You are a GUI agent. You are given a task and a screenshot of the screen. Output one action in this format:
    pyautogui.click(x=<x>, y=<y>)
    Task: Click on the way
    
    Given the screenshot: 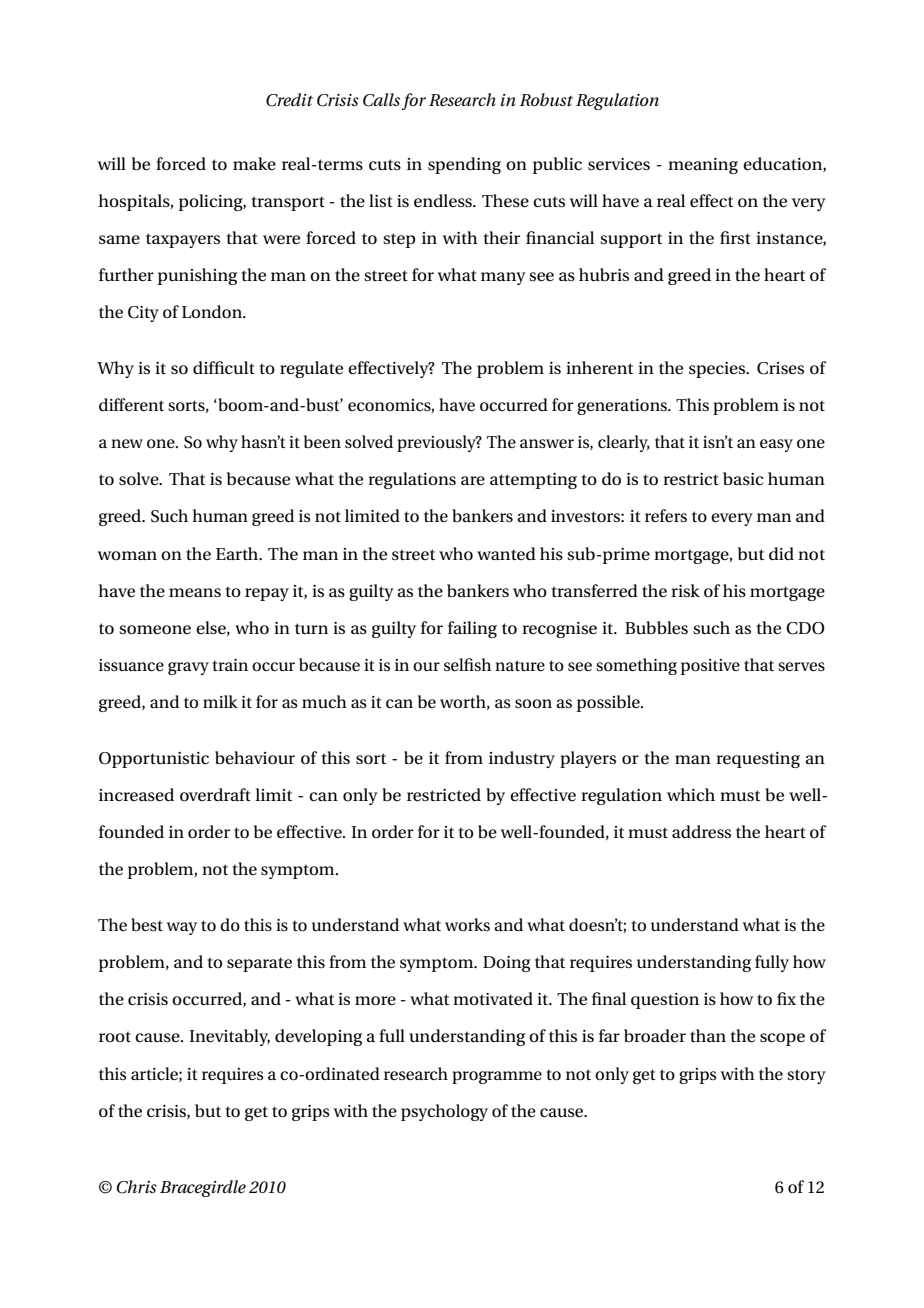 What is the action you would take?
    pyautogui.click(x=182, y=928)
